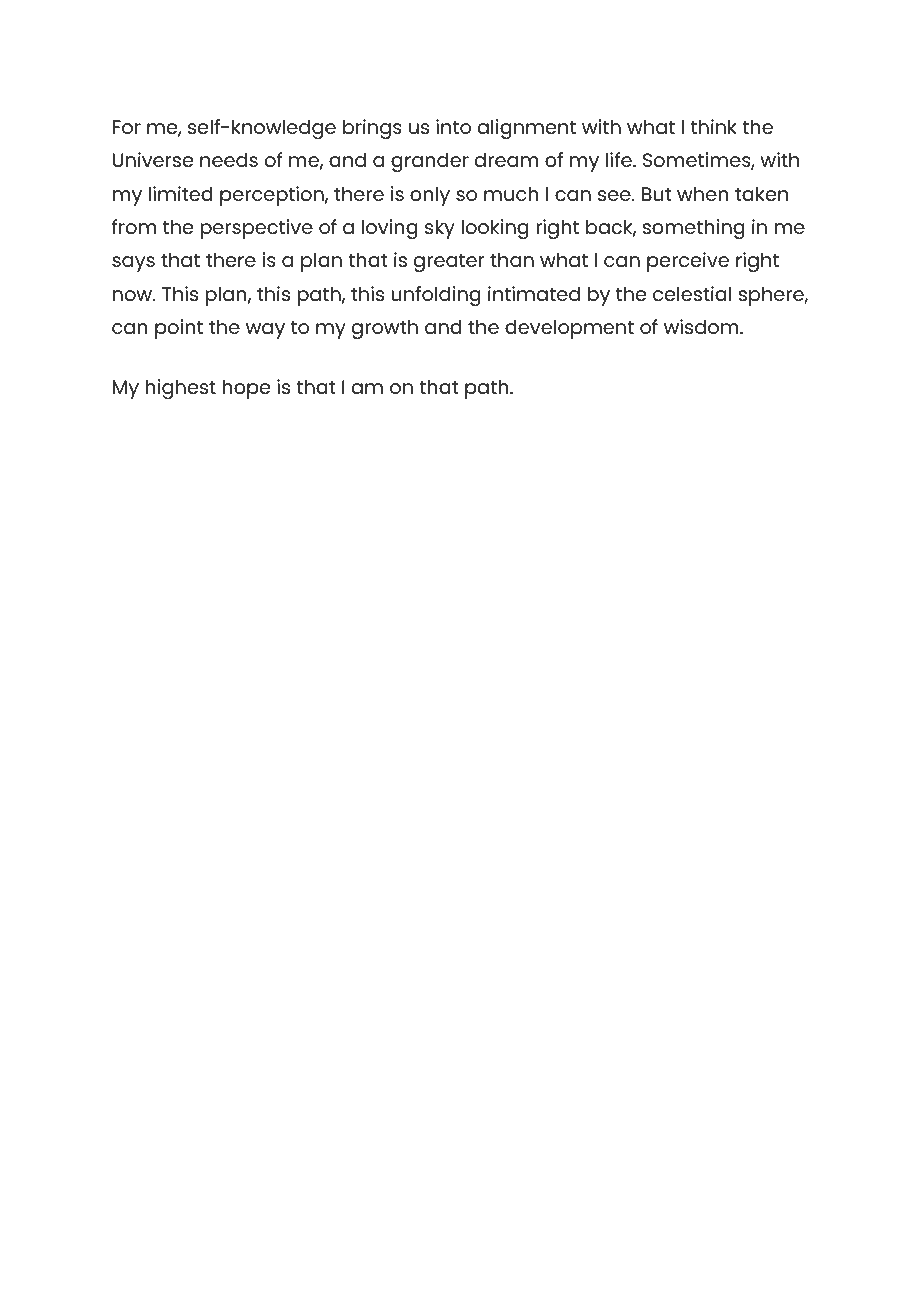 Image resolution: width=924 pixels, height=1307 pixels. Describe the element at coordinates (133, 264) in the screenshot. I see `says` at that location.
